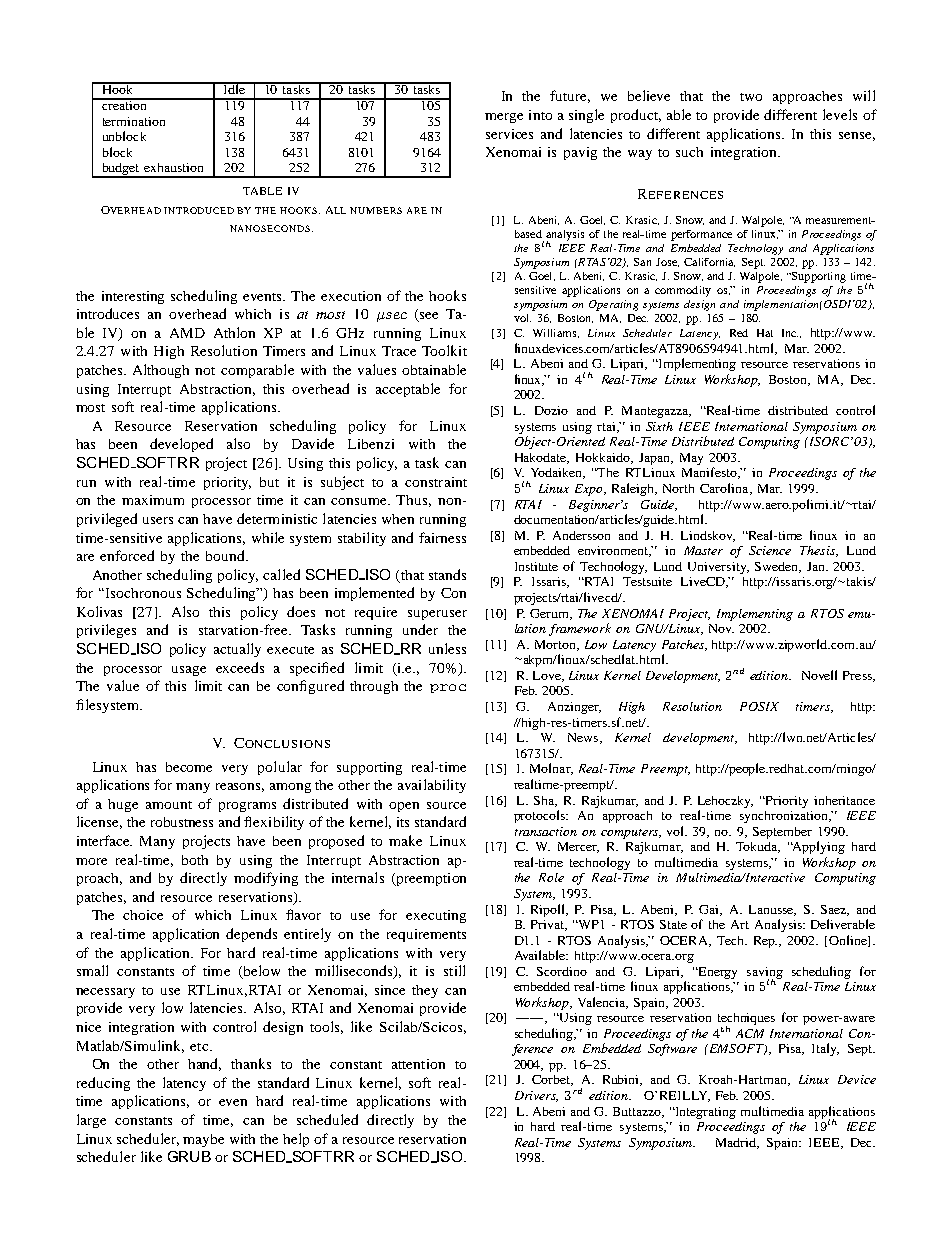 The height and width of the page is (1233, 952). I want to click on maybe, so click(203, 1140).
